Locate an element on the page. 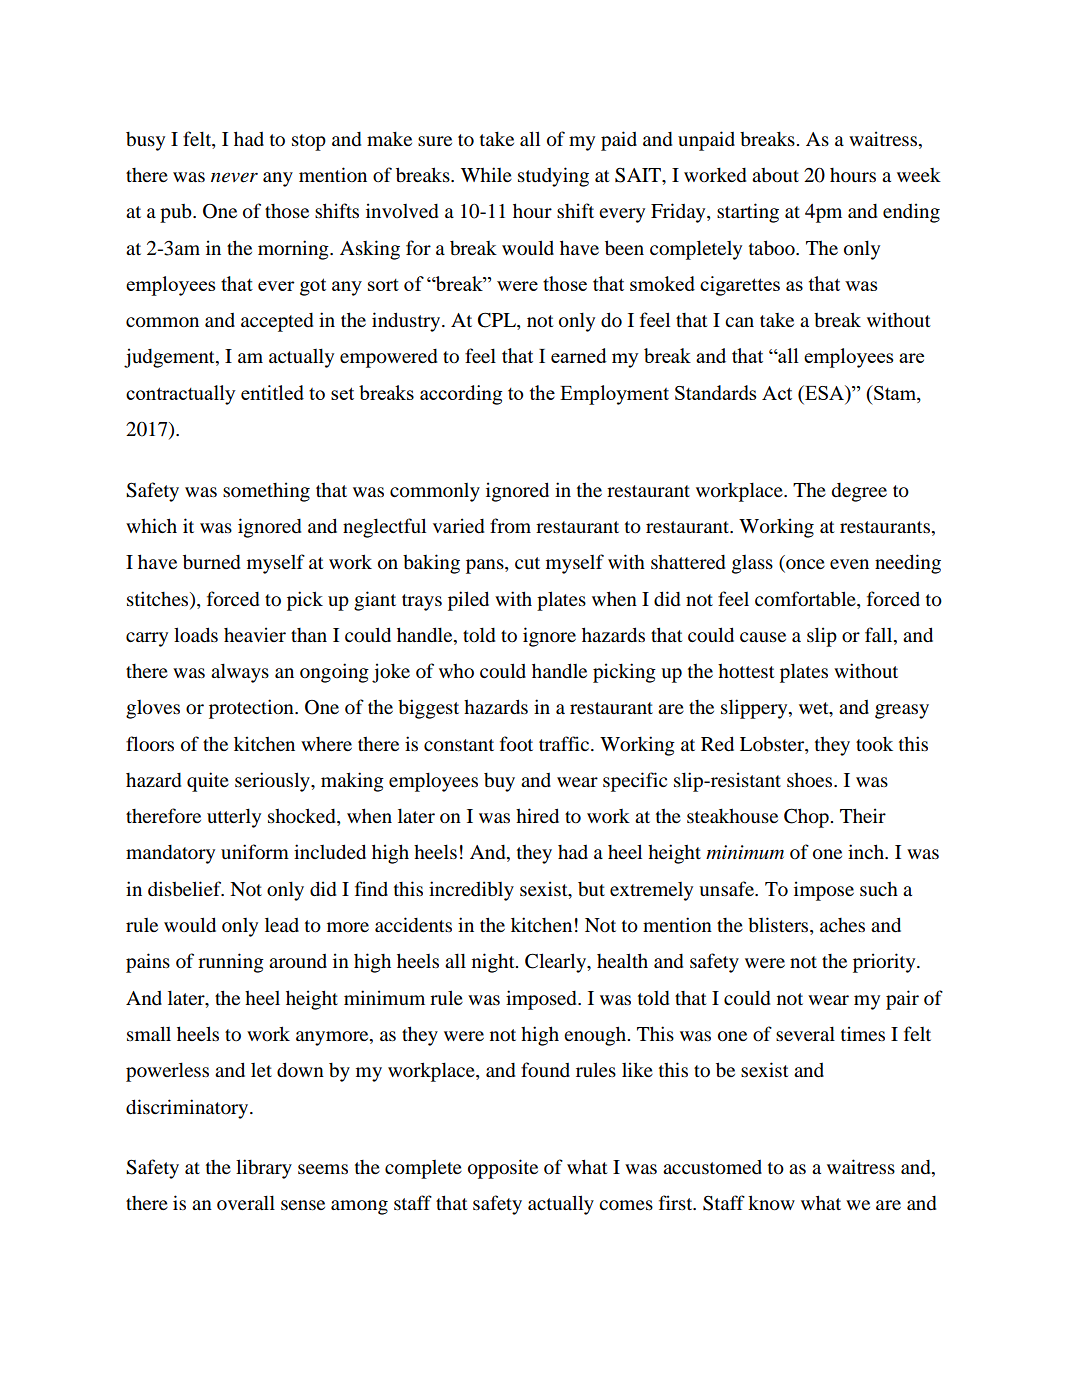 The width and height of the page is (1072, 1388). hired is located at coordinates (537, 816).
